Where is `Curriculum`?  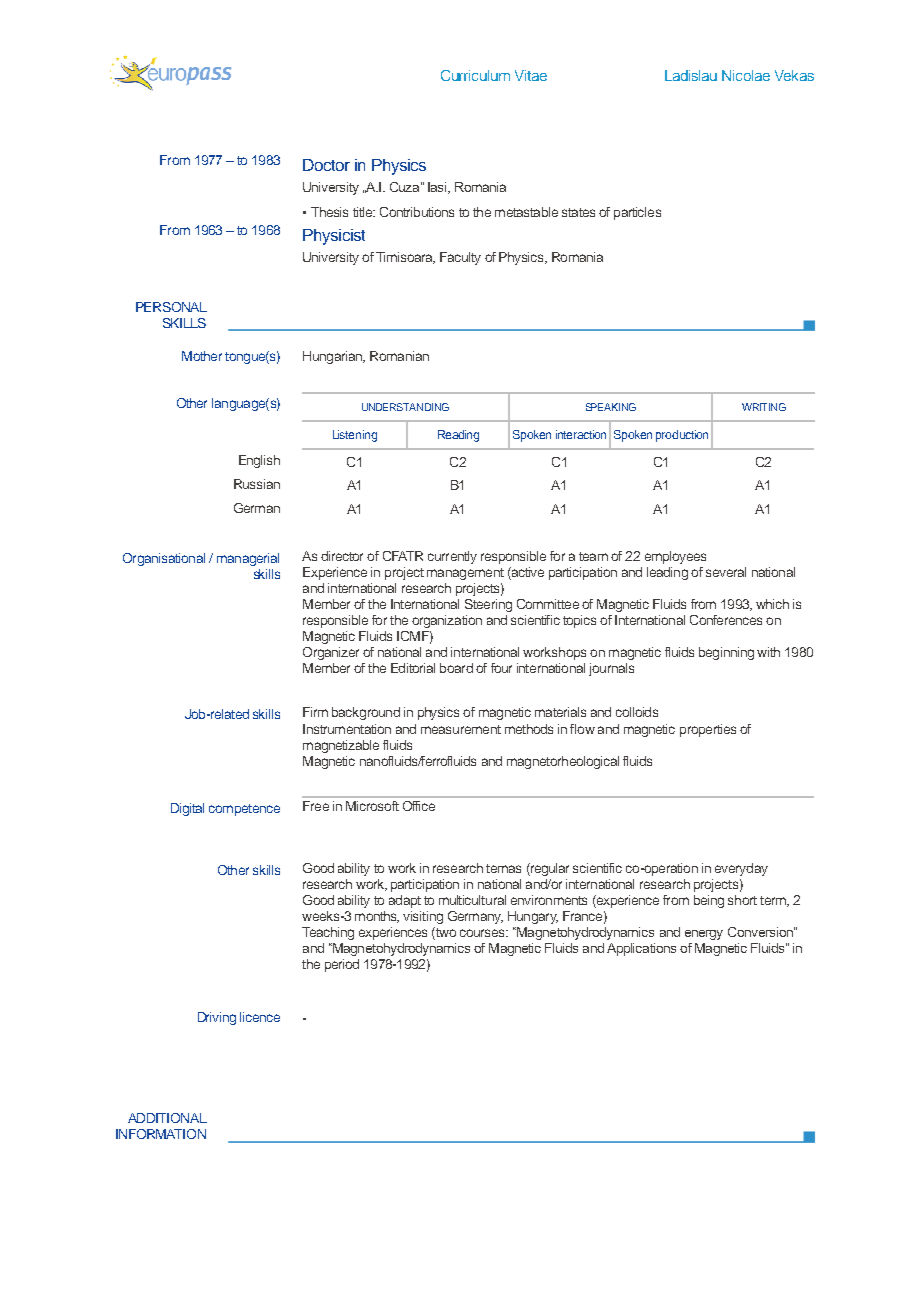 Curriculum is located at coordinates (475, 75).
